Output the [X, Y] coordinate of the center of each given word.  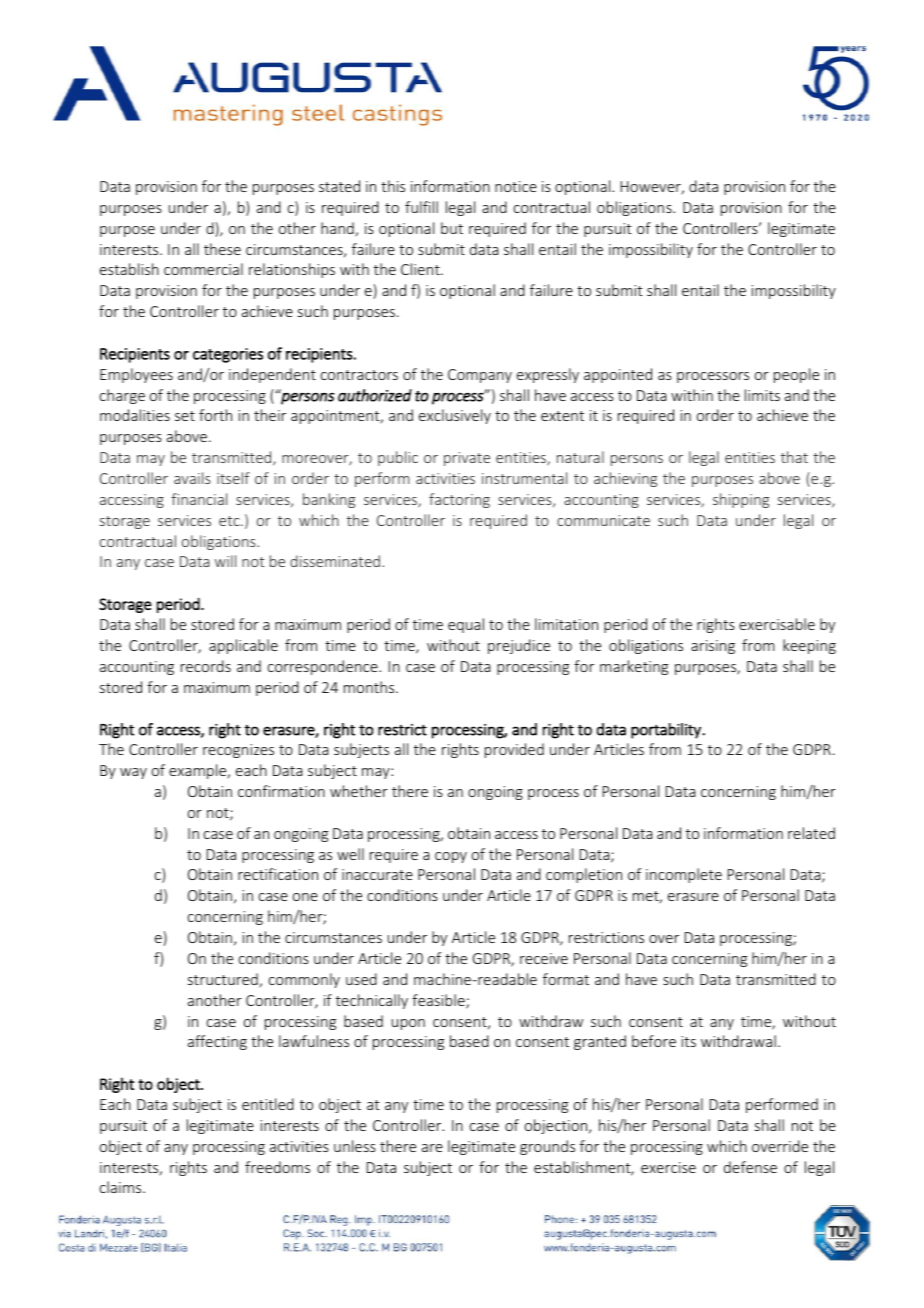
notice [516, 186]
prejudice [519, 646]
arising [713, 647]
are [432, 1148]
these [222, 249]
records [206, 666]
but [452, 228]
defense [750, 1167]
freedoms [277, 1167]
